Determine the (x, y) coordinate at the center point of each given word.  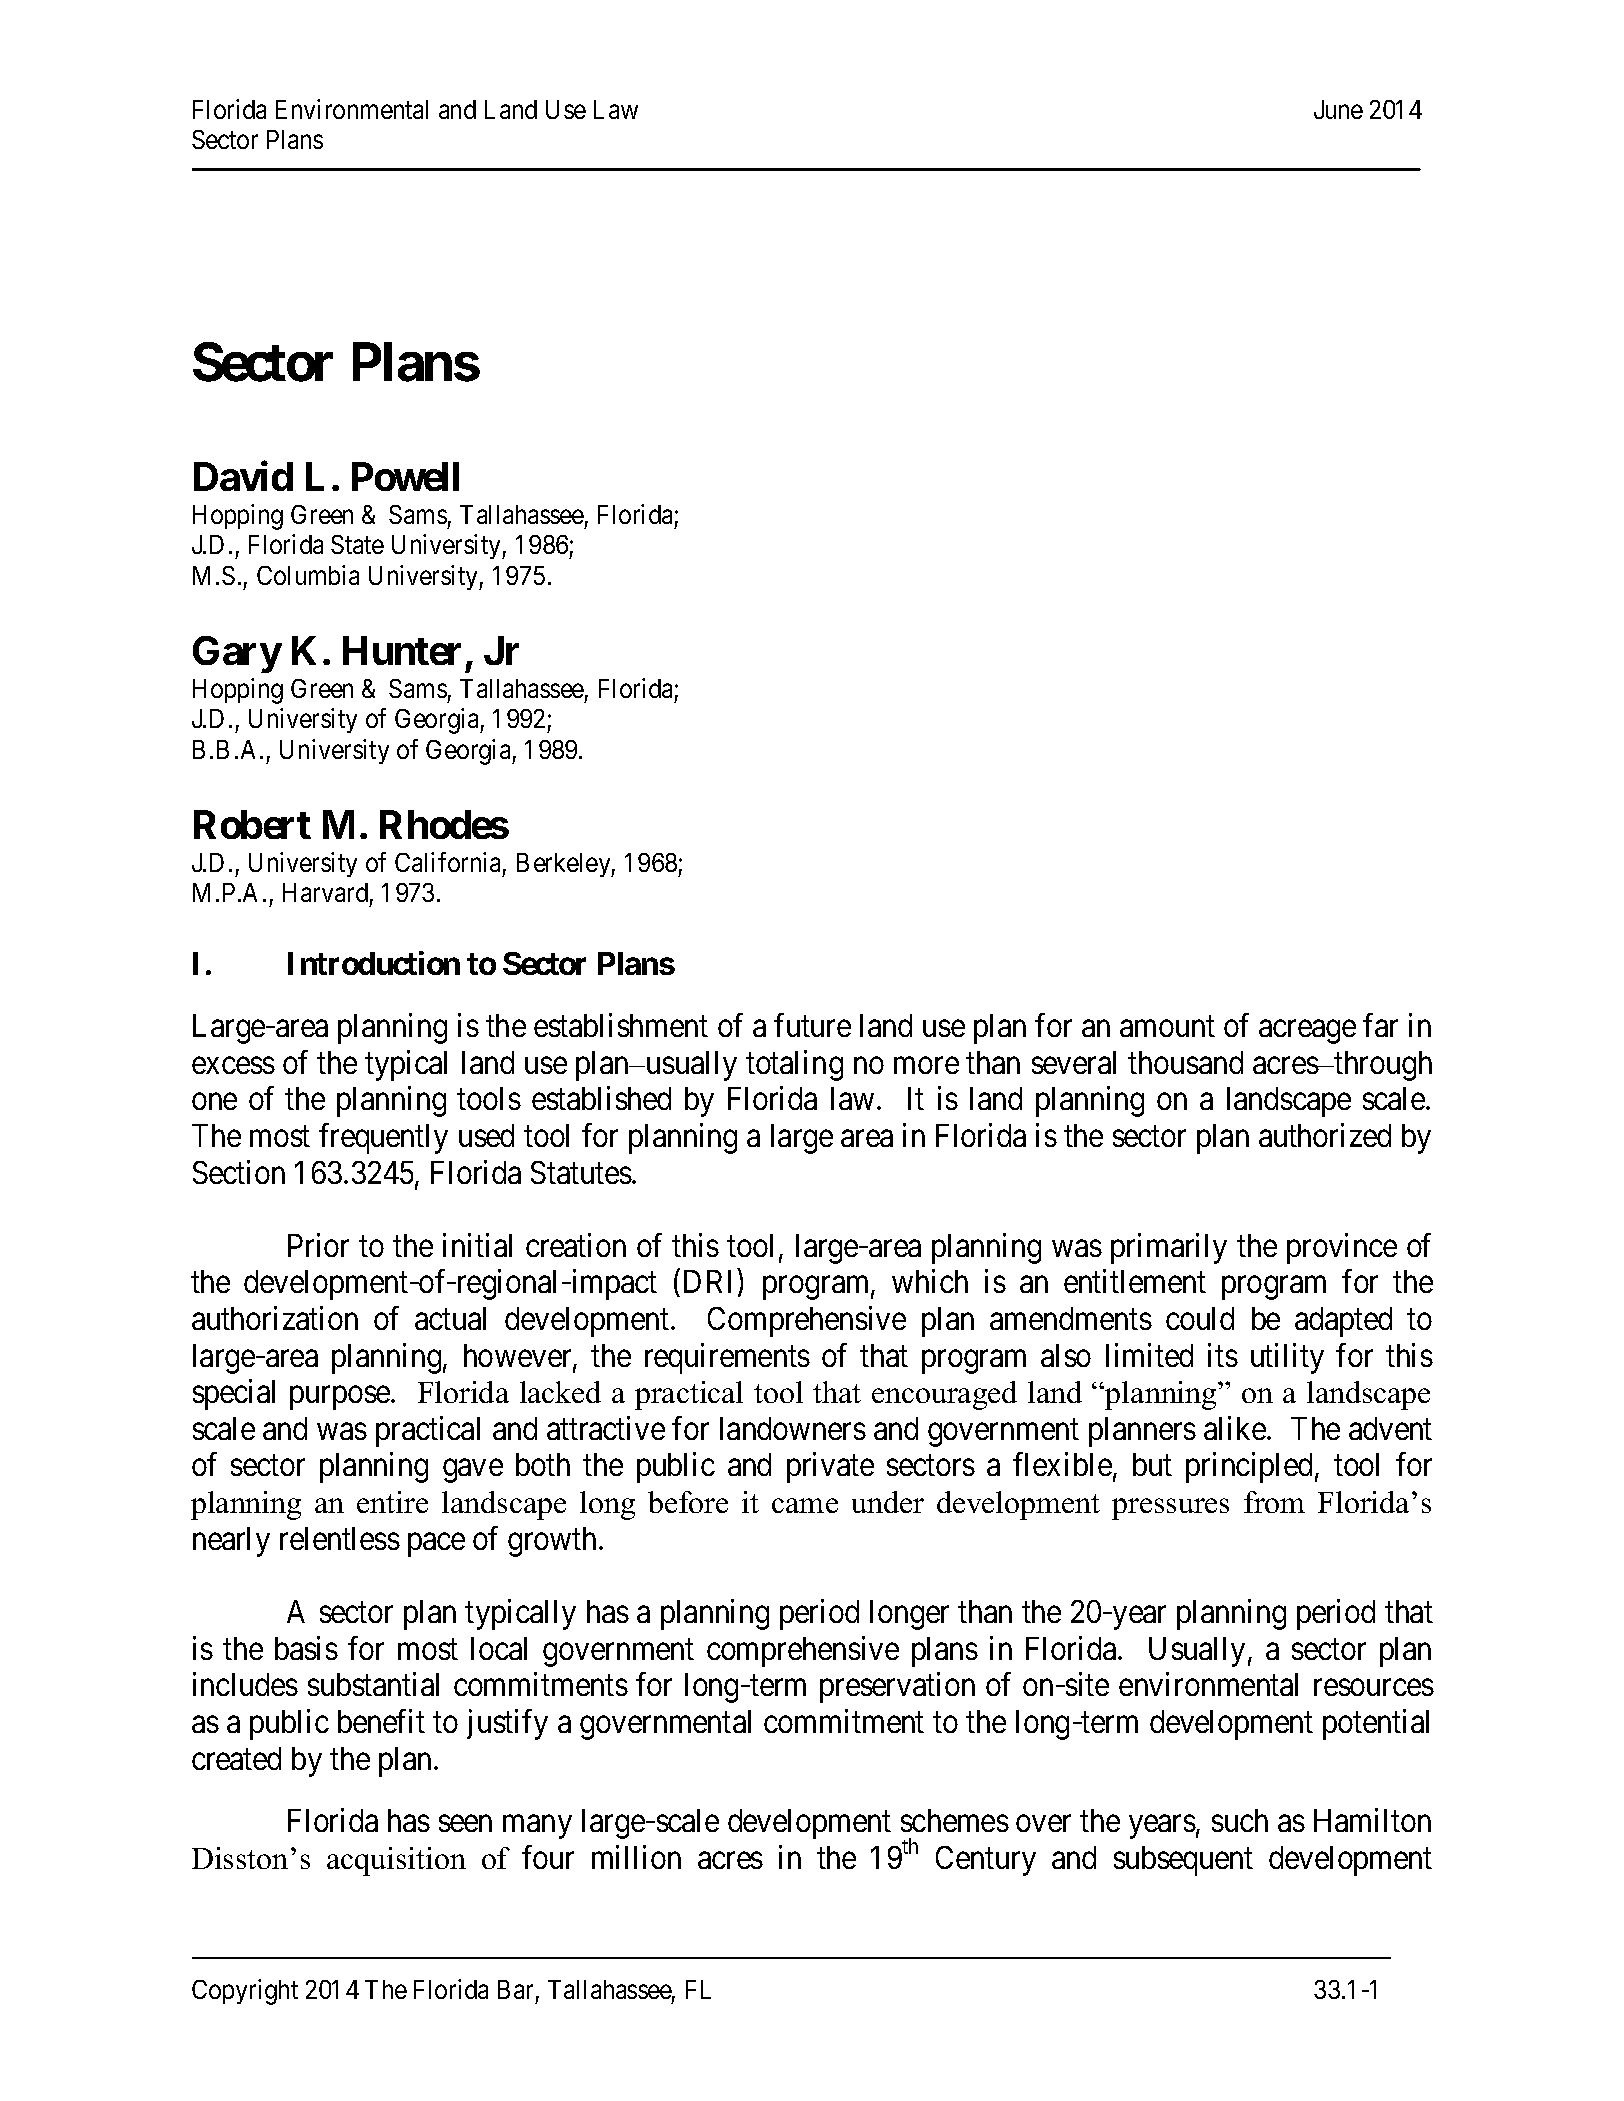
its (1223, 1355)
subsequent (1183, 1861)
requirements (727, 1358)
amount (1167, 1027)
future (812, 1025)
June (1338, 109)
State (357, 544)
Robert (252, 824)
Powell (405, 476)
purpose (341, 1398)
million (636, 1857)
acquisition (396, 1861)
